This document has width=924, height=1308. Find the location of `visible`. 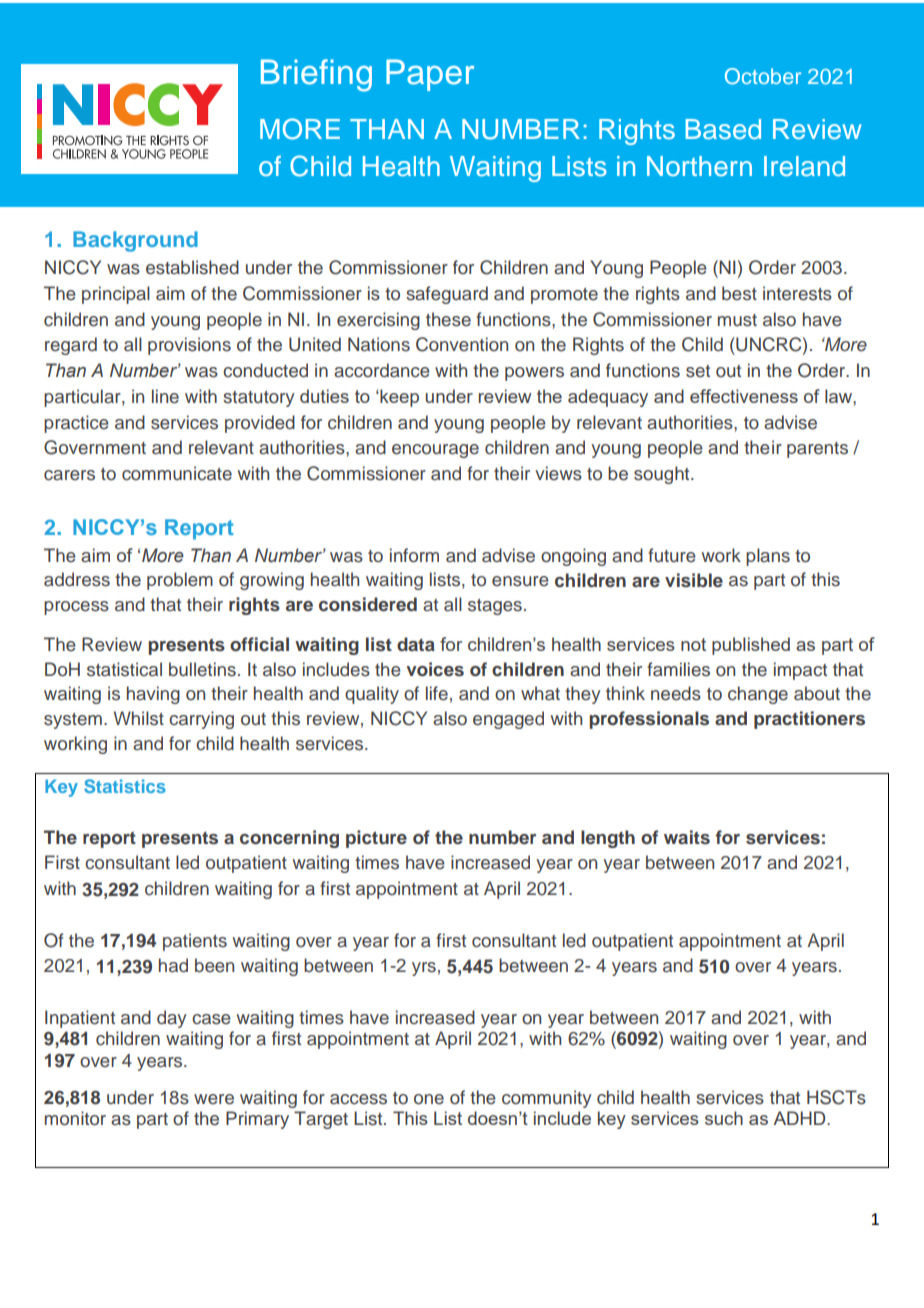

visible is located at coordinates (694, 580).
